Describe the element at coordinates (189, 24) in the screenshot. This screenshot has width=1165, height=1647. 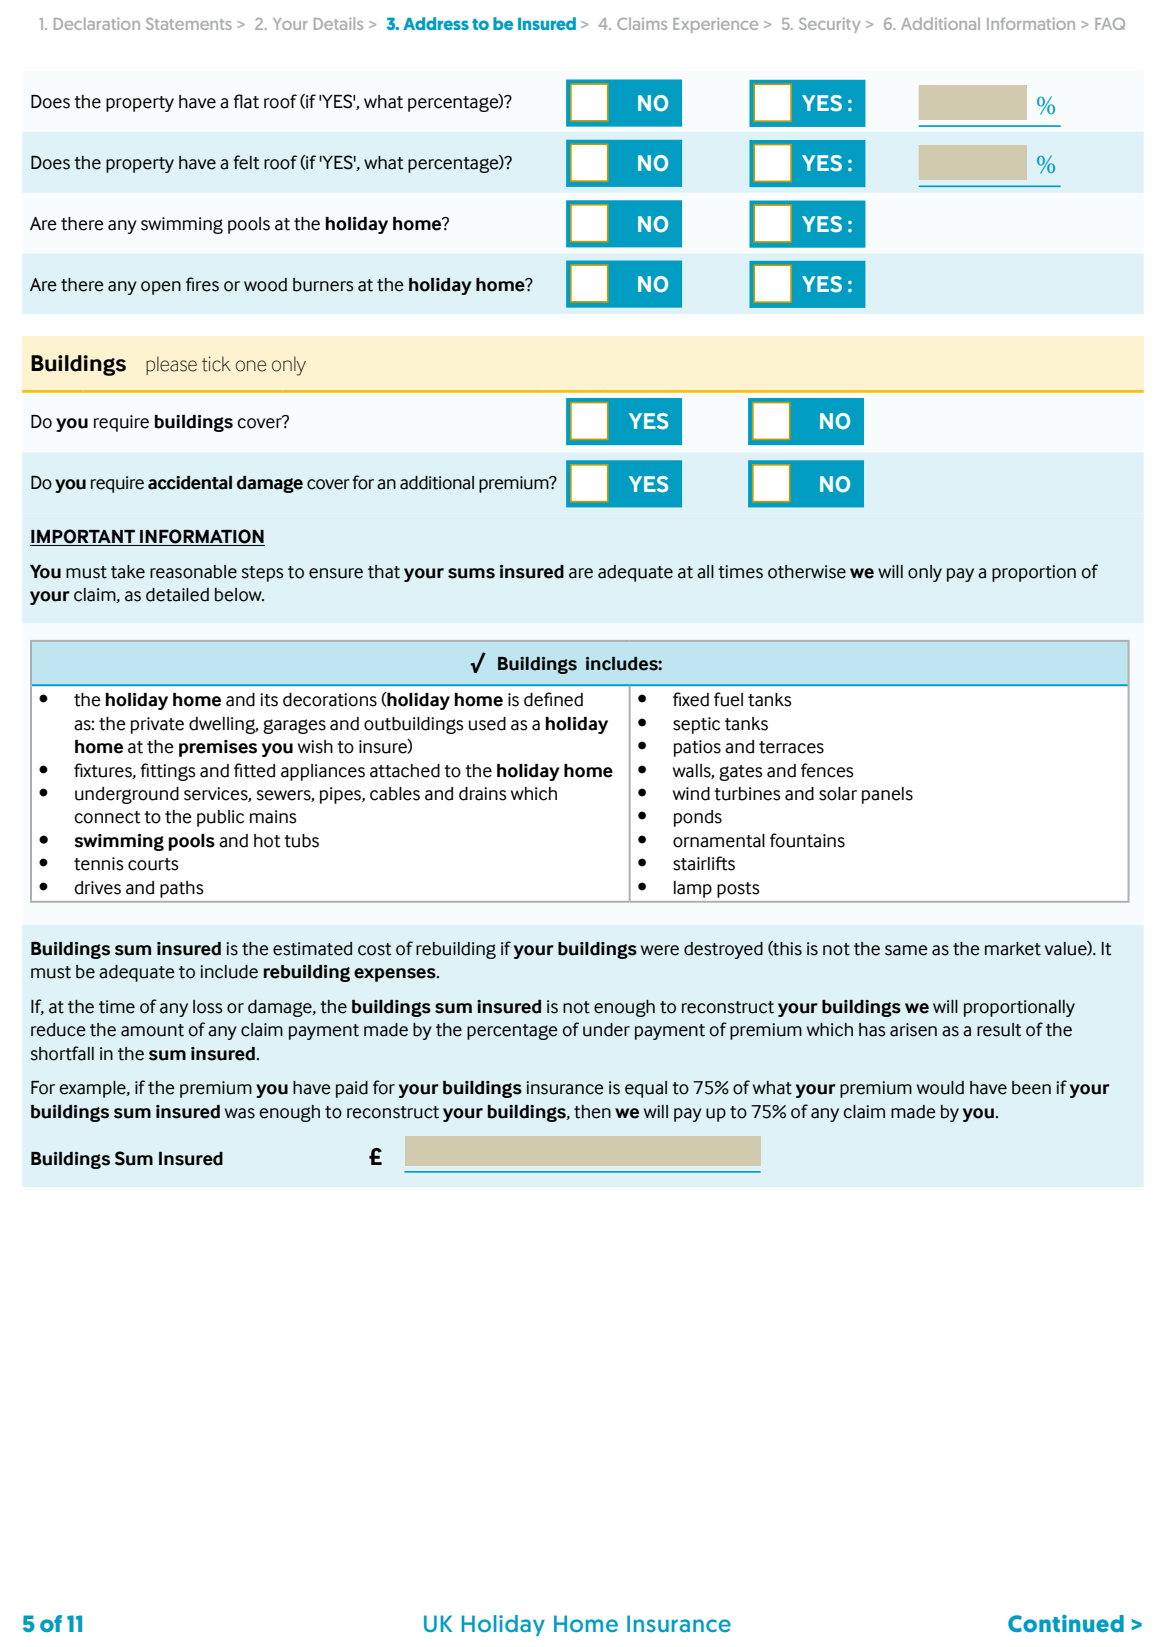
I see `Statements` at that location.
